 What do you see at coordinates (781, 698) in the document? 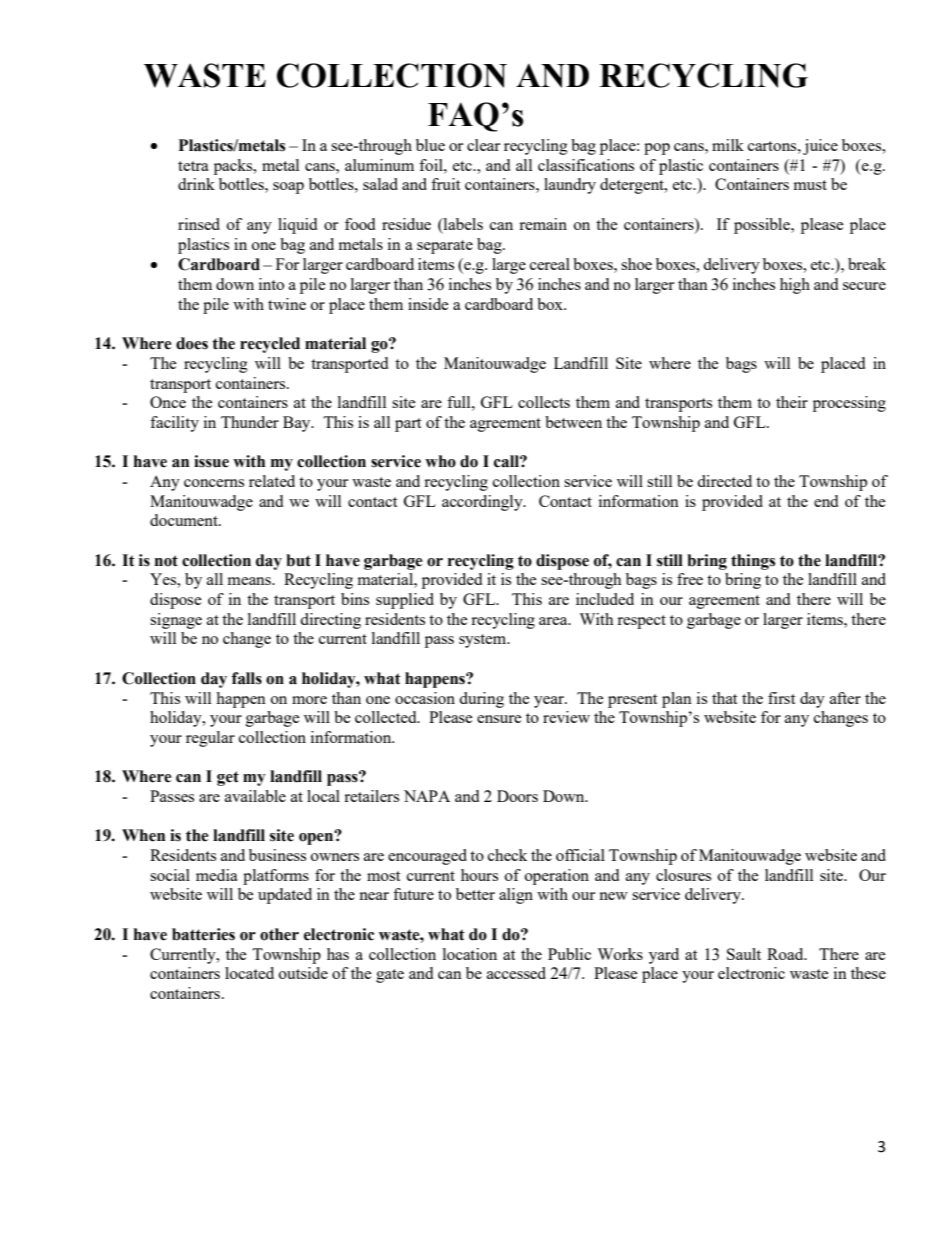
I see `first` at bounding box center [781, 698].
